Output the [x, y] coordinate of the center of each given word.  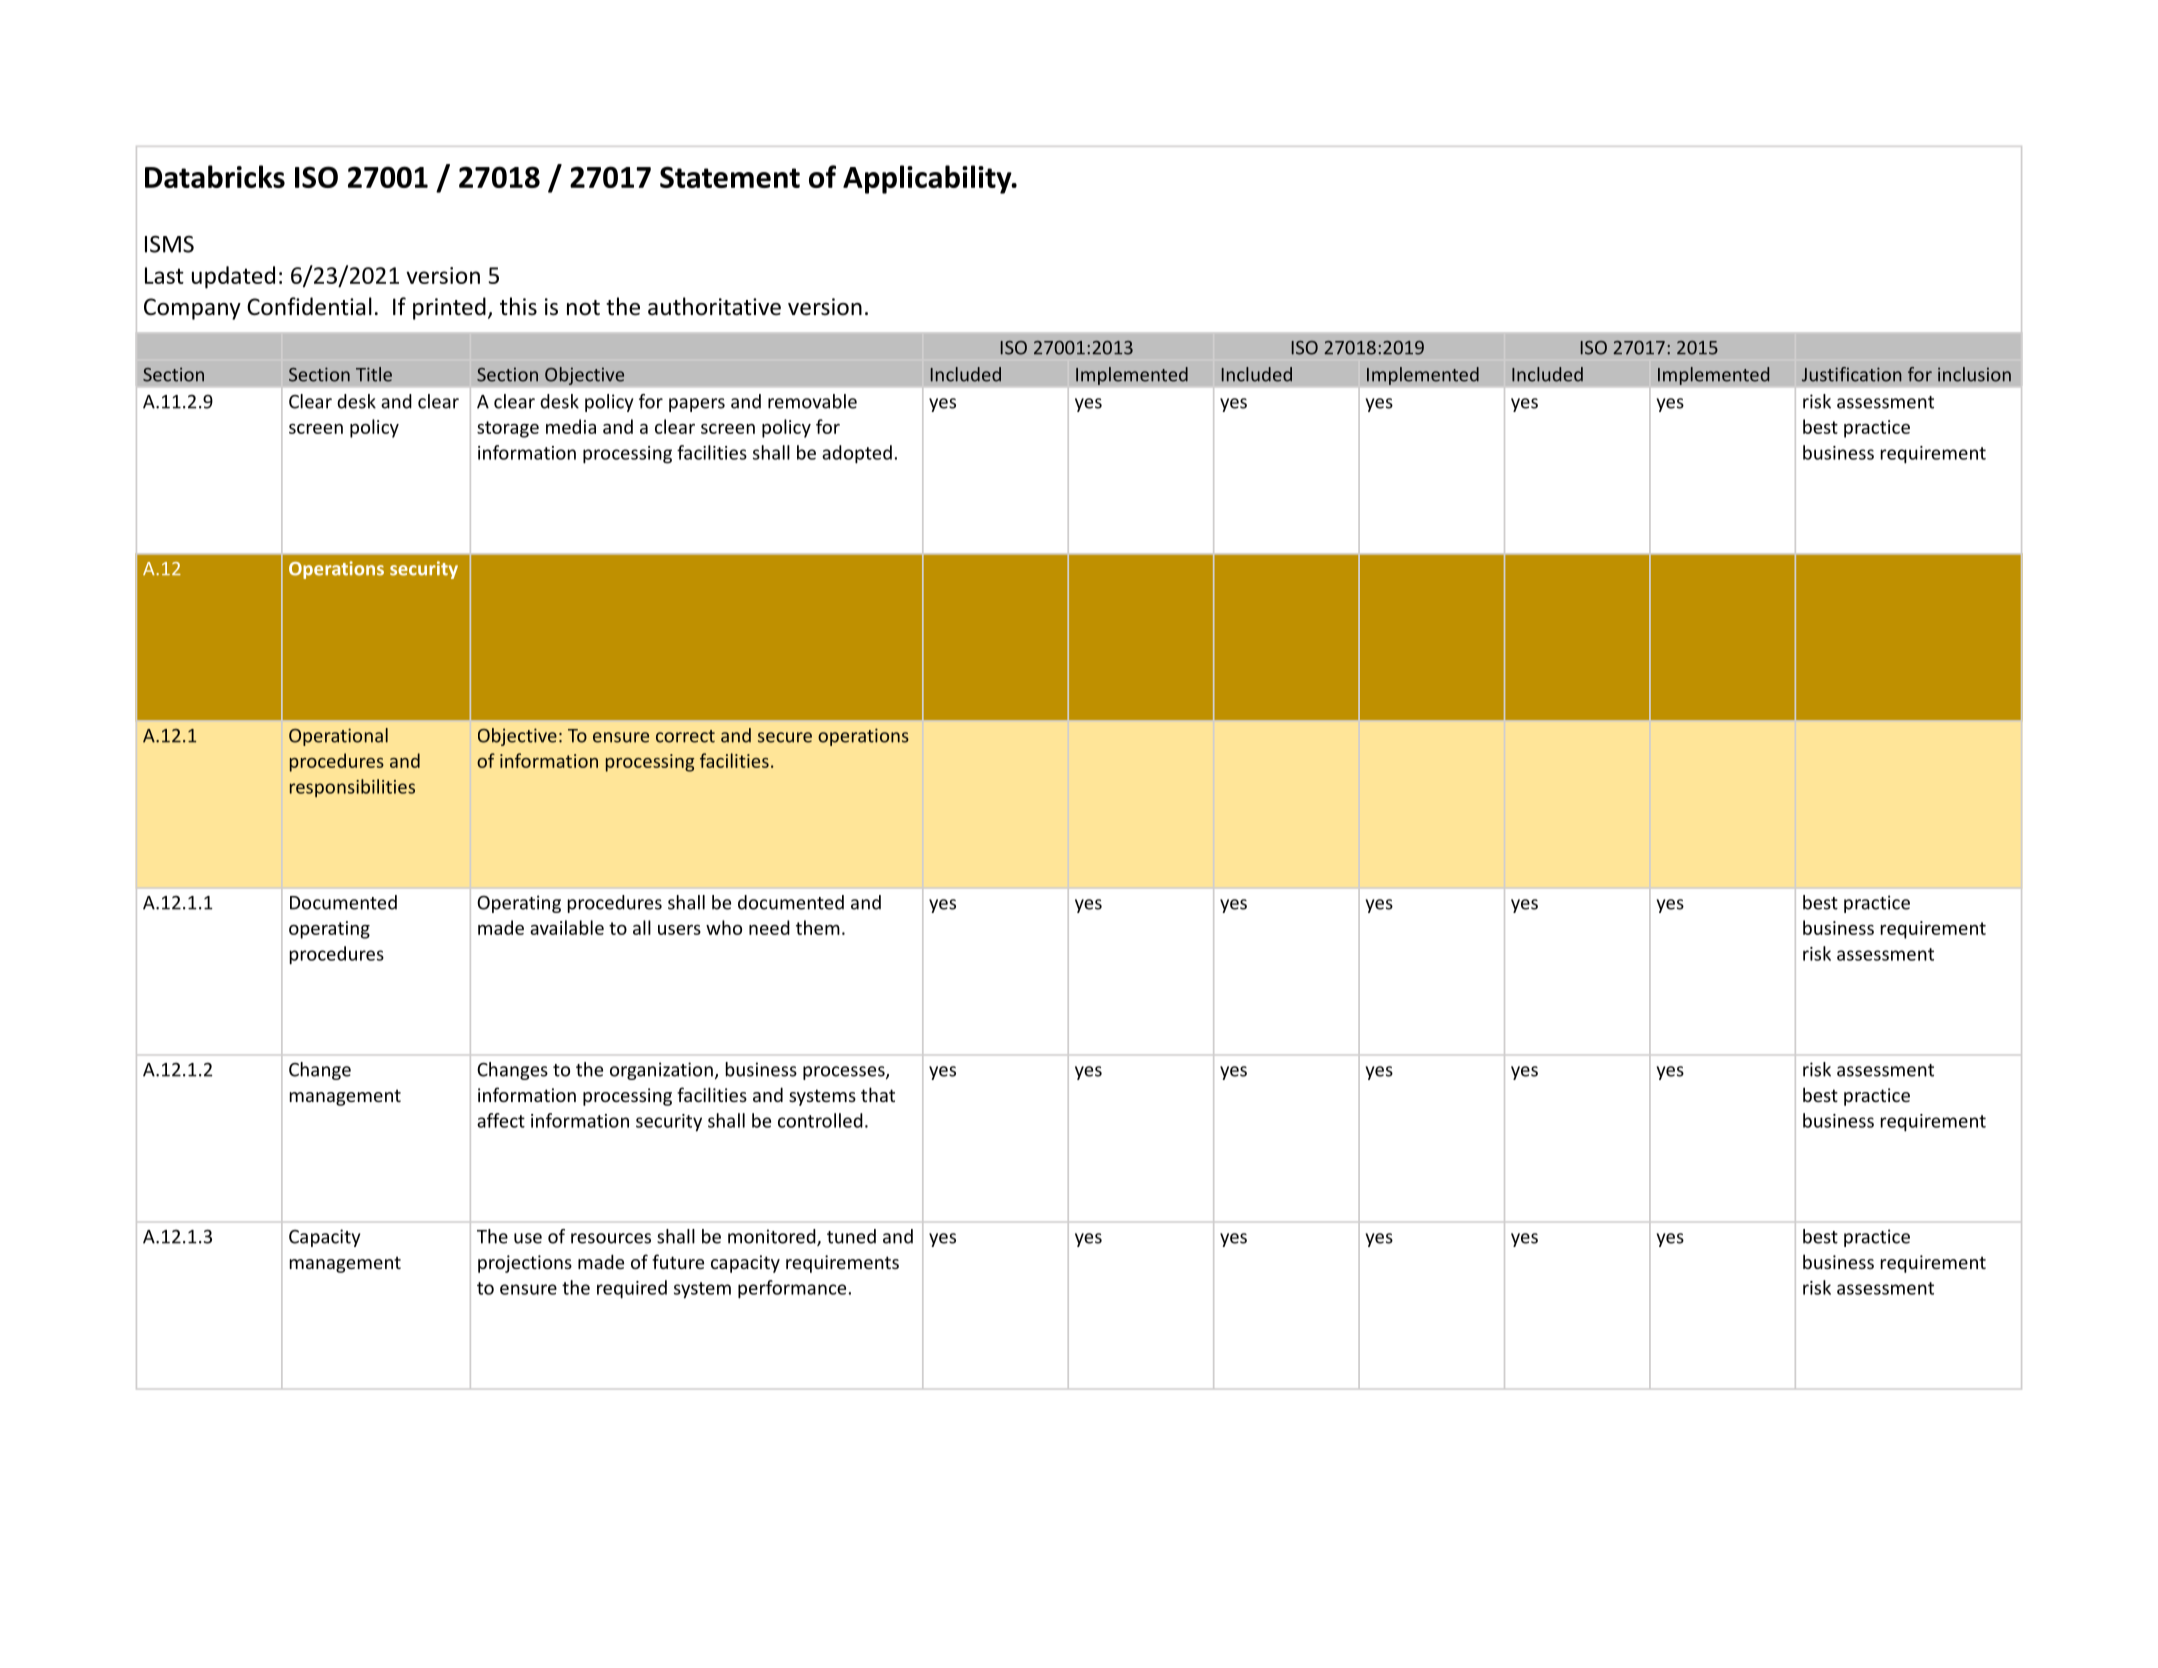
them [818, 927]
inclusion [1974, 374]
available [567, 927]
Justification [1852, 374]
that [878, 1094]
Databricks [215, 176]
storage [508, 429]
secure [785, 737]
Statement [730, 177]
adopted [857, 454]
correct [685, 736]
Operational [338, 737]
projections [525, 1264]
